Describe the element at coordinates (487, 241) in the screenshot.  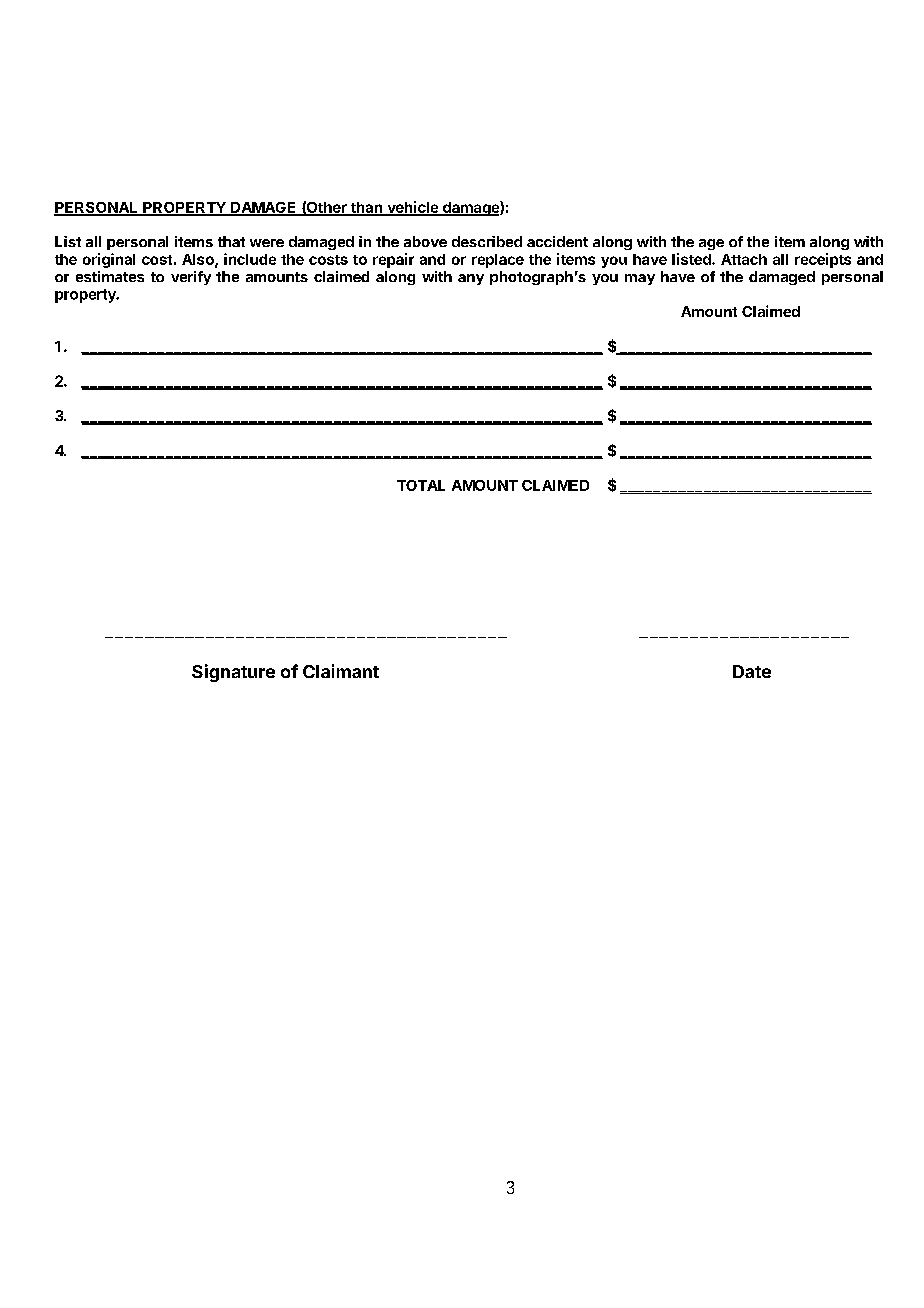
I see `described` at that location.
